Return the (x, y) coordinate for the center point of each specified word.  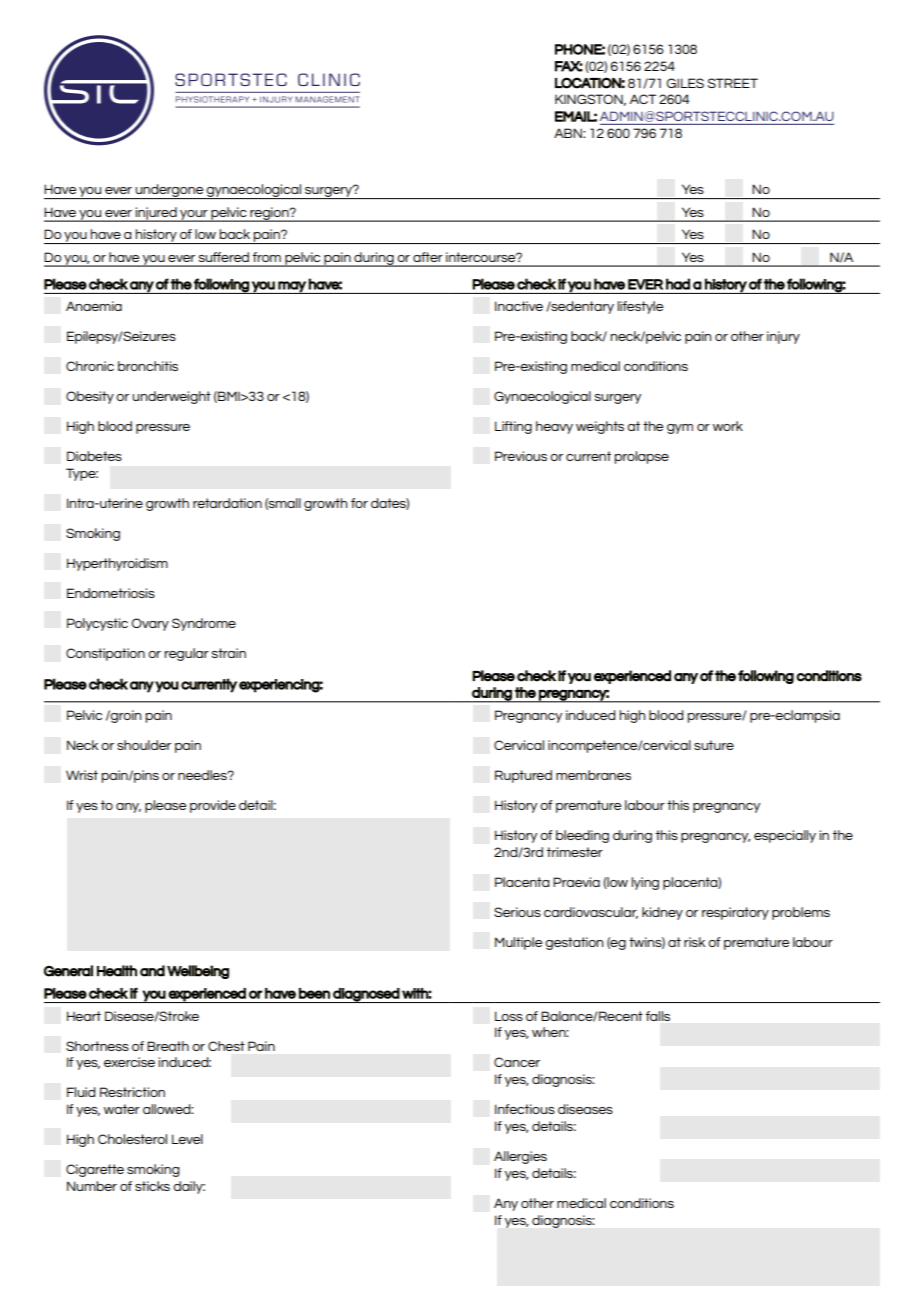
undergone (169, 191)
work (728, 426)
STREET (733, 83)
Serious (517, 912)
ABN (569, 133)
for (359, 503)
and (152, 971)
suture (714, 745)
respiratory (735, 913)
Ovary (150, 624)
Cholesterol (132, 1139)
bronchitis (148, 366)
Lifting (513, 427)
